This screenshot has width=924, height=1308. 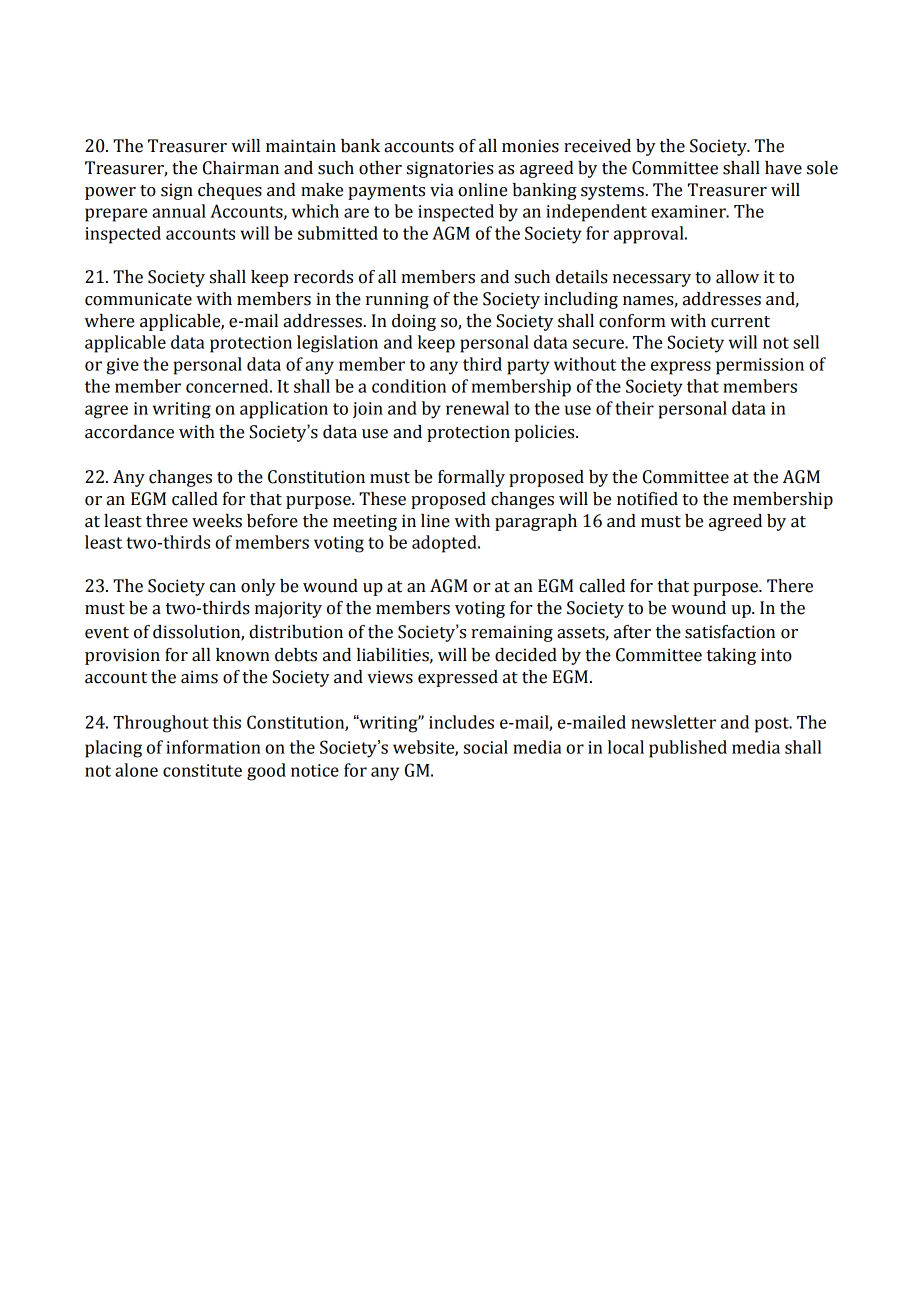 What do you see at coordinates (445, 544) in the screenshot?
I see `adopted` at bounding box center [445, 544].
